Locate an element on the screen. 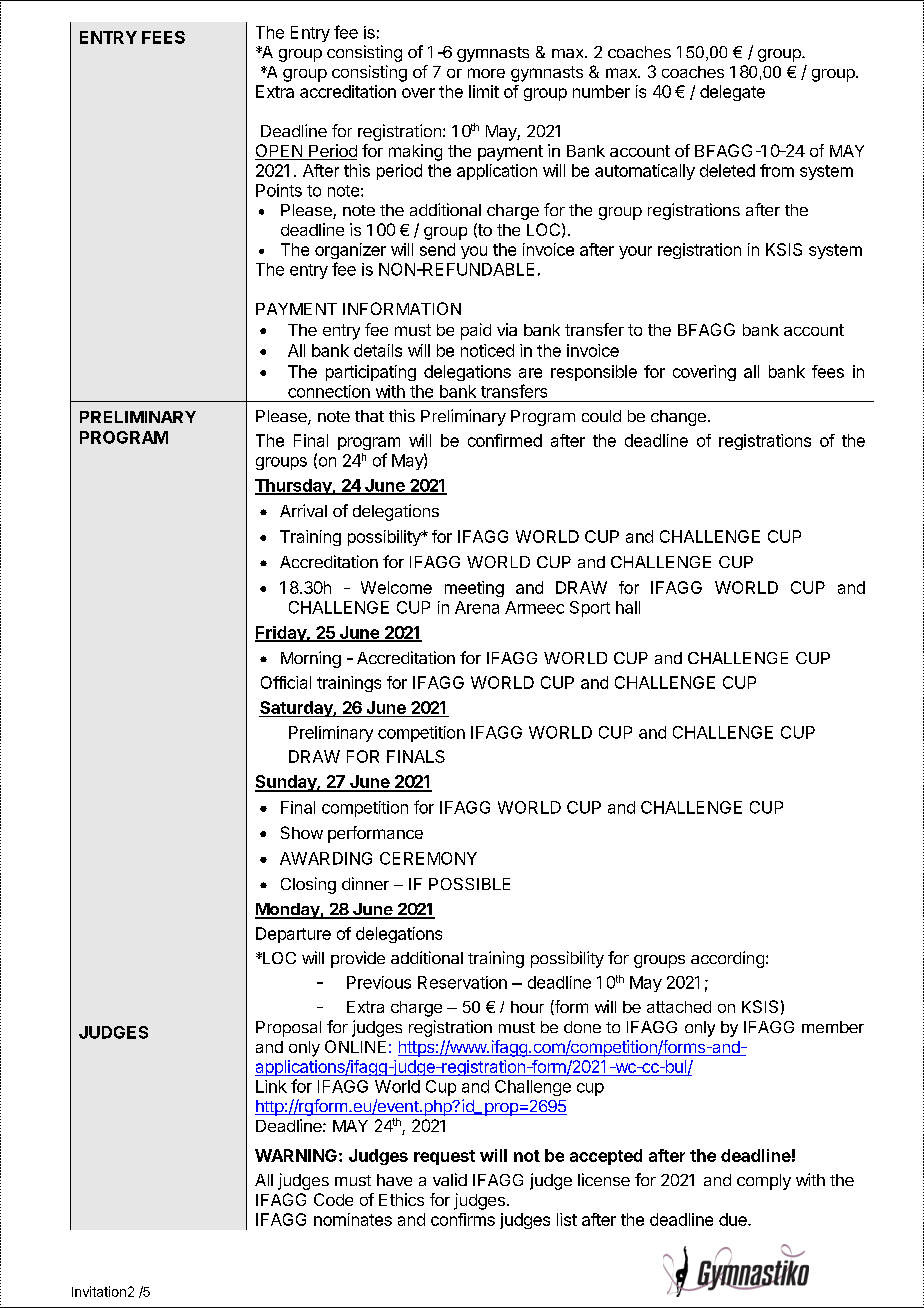 The height and width of the screenshot is (1308, 924). AWARDING is located at coordinates (326, 858).
